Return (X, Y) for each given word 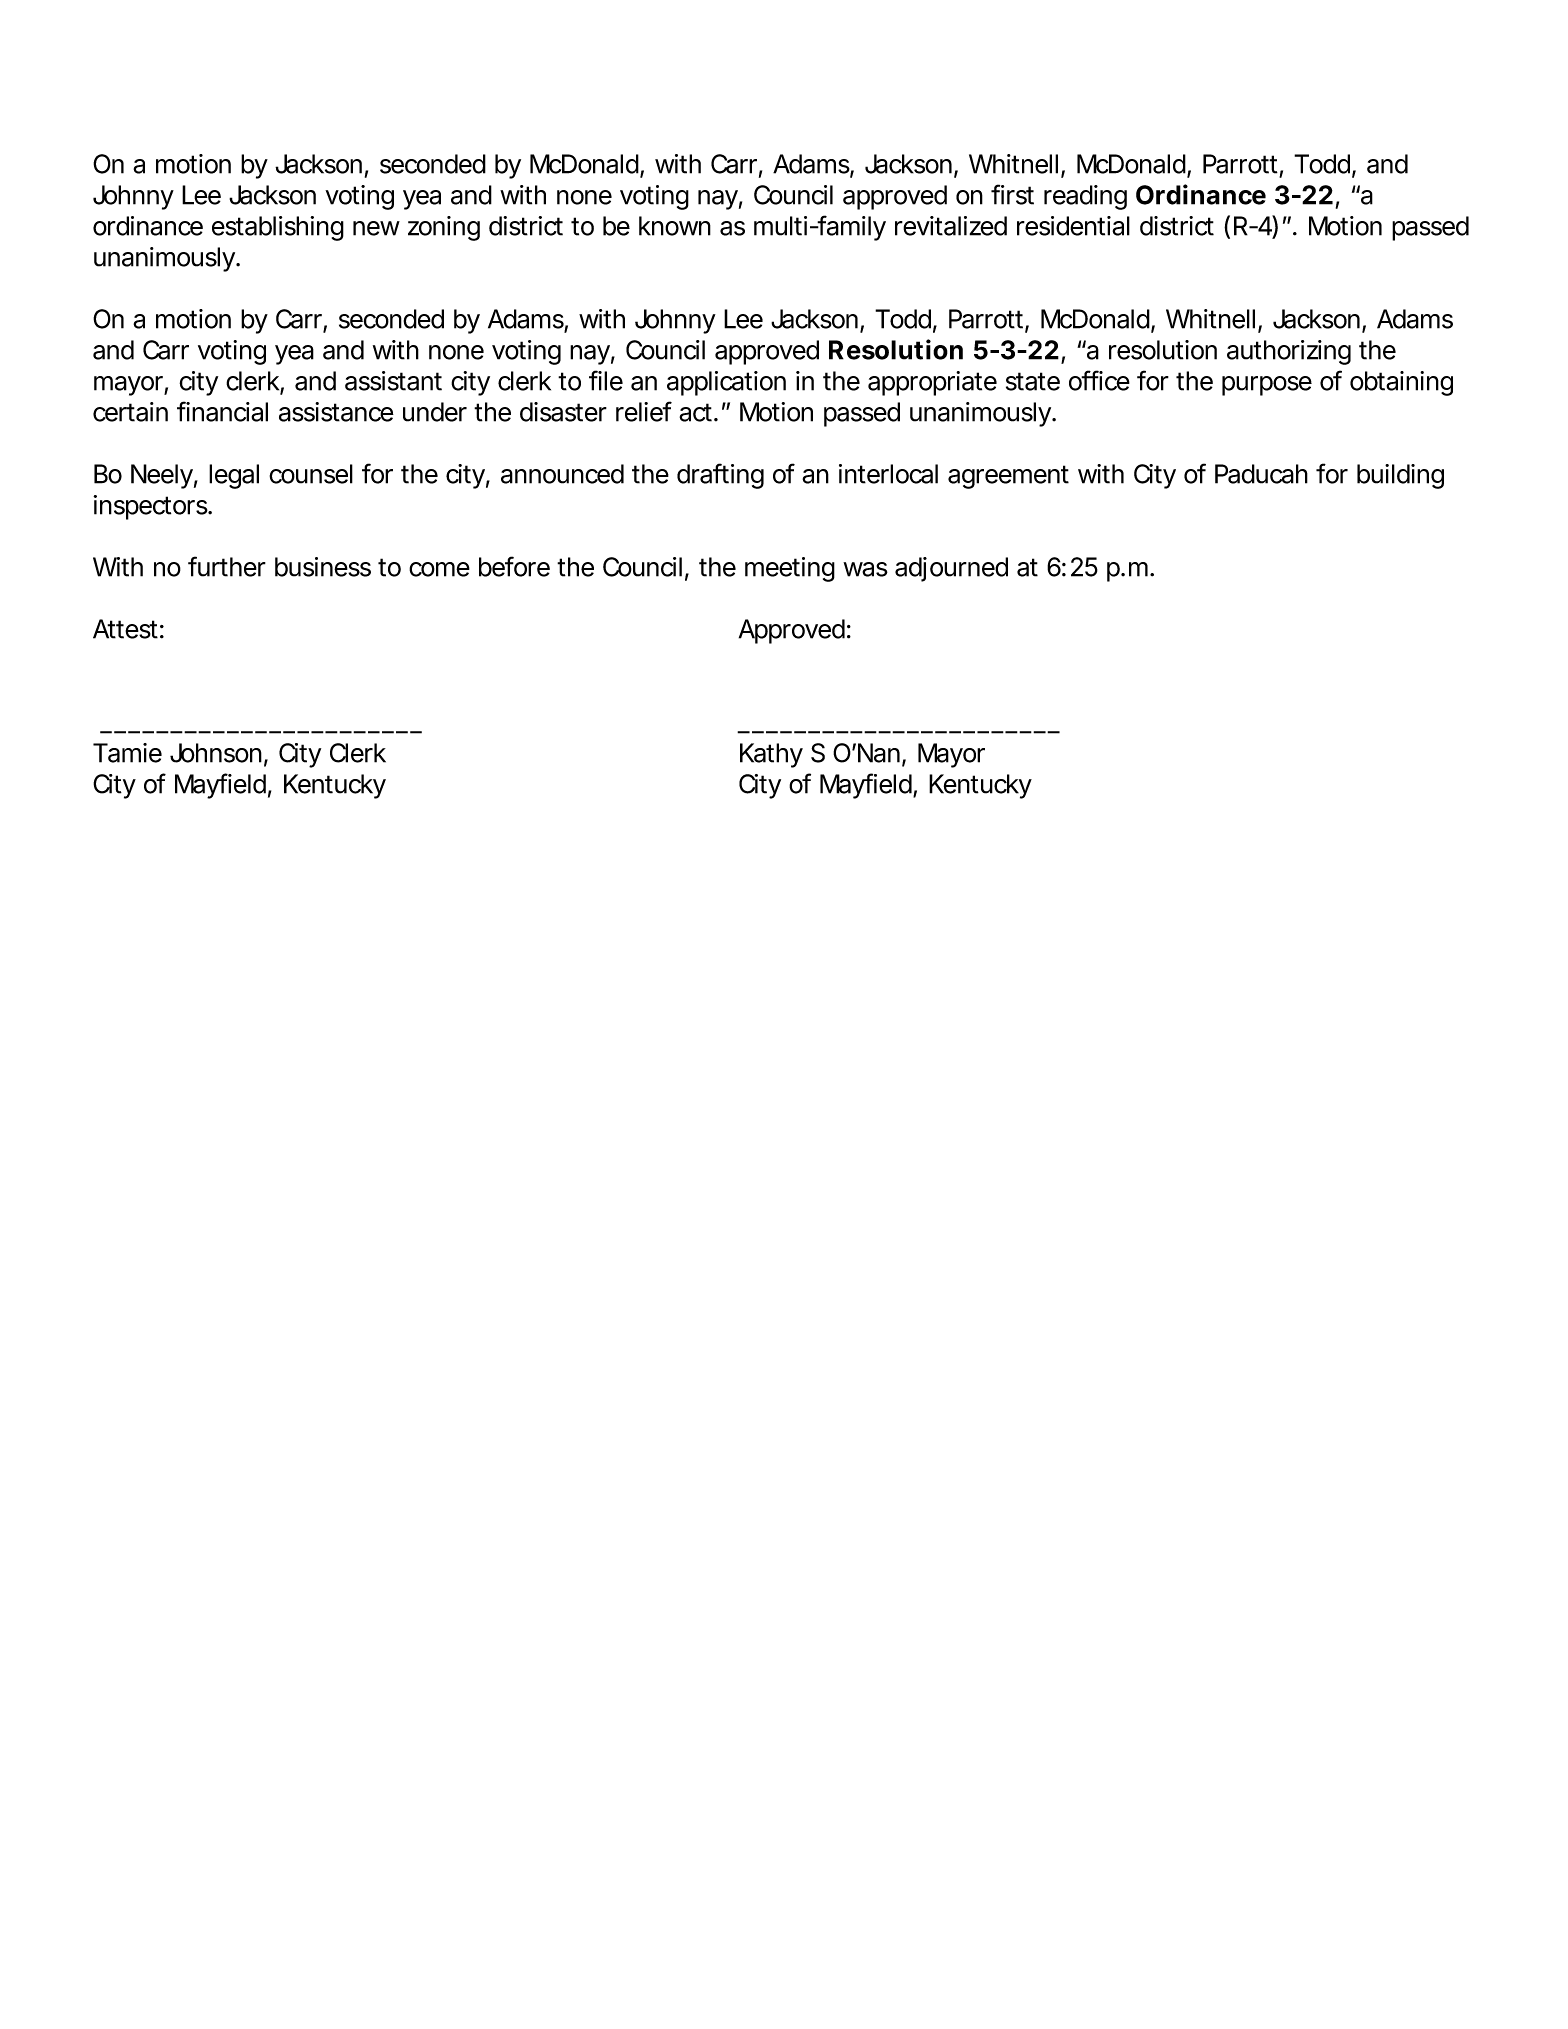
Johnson (216, 753)
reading (1085, 197)
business (323, 567)
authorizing (1289, 352)
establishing (278, 228)
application (726, 383)
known (675, 226)
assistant (393, 381)
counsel (311, 474)
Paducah (1261, 474)
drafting (720, 476)
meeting (790, 569)
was (865, 569)
